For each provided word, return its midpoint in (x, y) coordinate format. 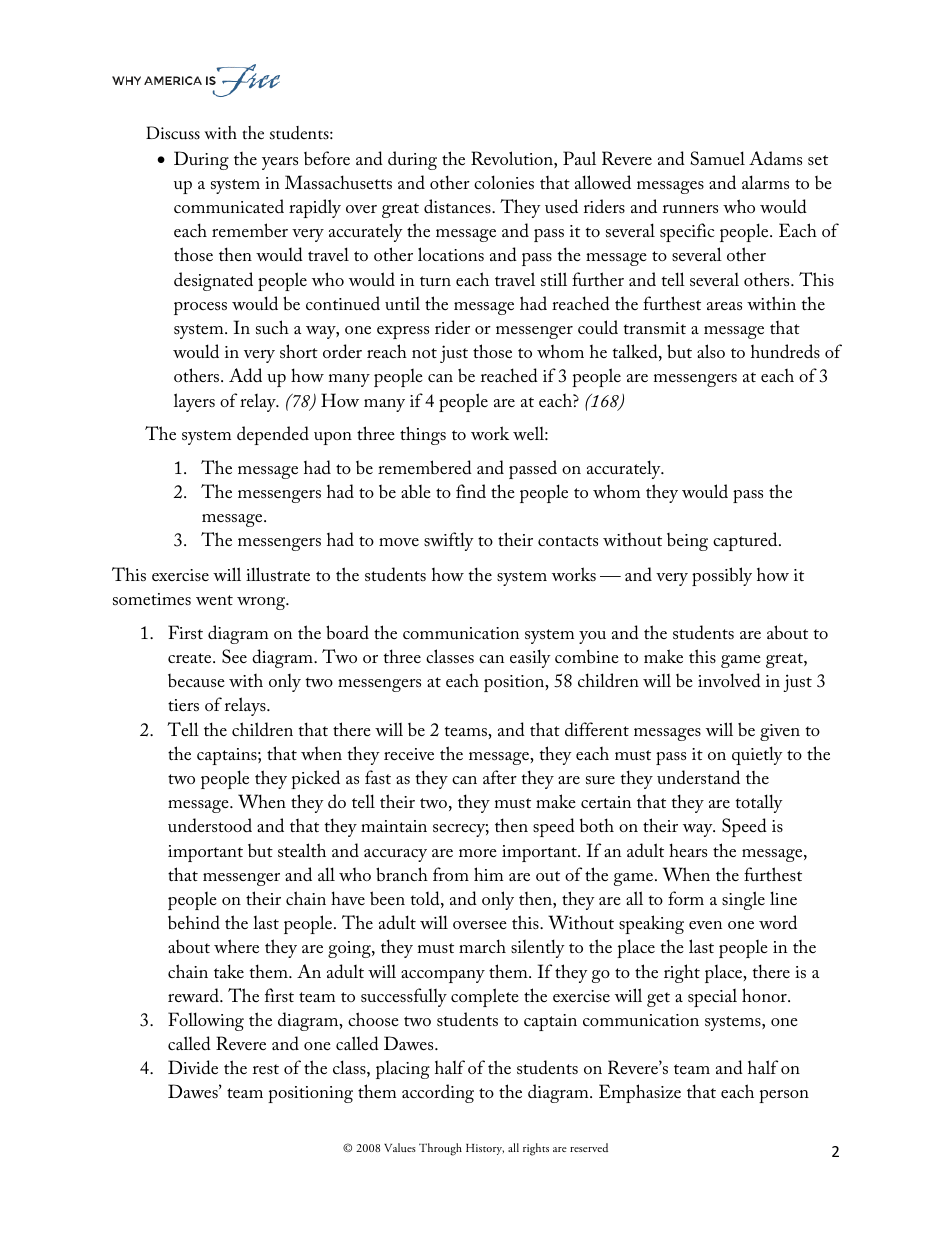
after (500, 777)
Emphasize (640, 1093)
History (485, 1149)
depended (273, 435)
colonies (504, 182)
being (687, 542)
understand (698, 777)
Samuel (718, 158)
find (471, 491)
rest (266, 1069)
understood (210, 825)
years (280, 163)
